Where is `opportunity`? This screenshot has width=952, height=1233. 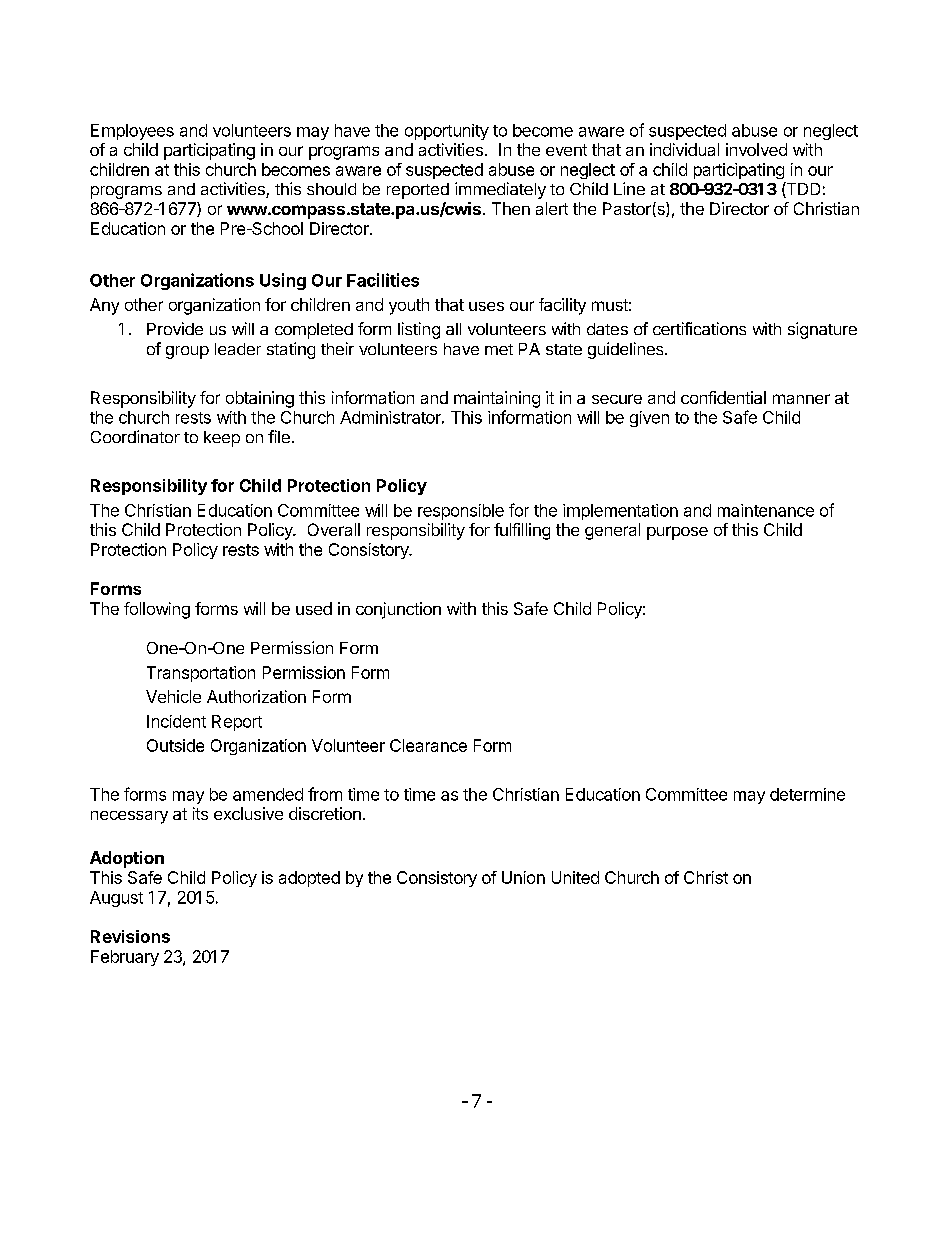 opportunity is located at coordinates (447, 132).
